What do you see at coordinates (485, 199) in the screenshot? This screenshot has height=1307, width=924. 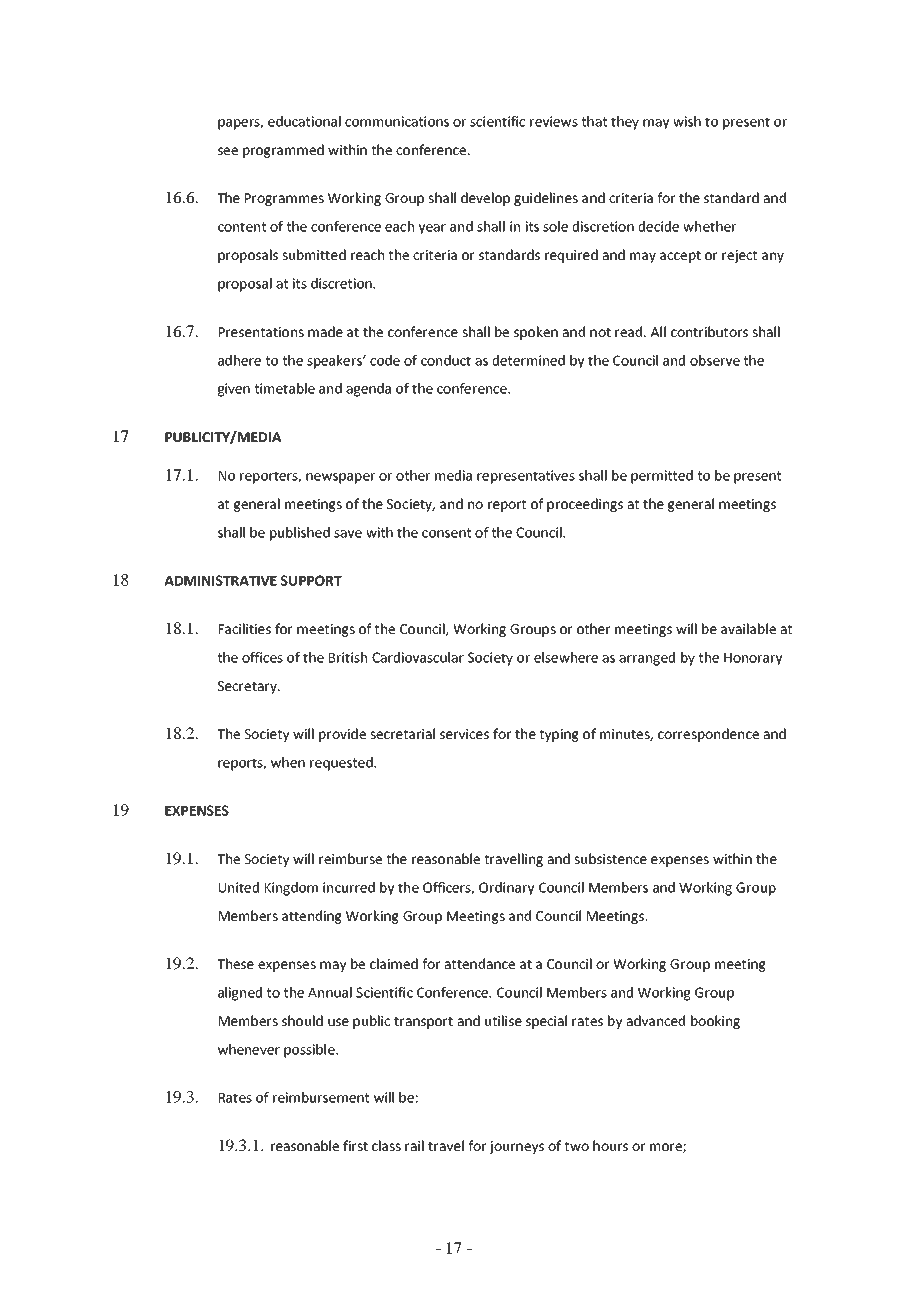 I see `develop` at bounding box center [485, 199].
